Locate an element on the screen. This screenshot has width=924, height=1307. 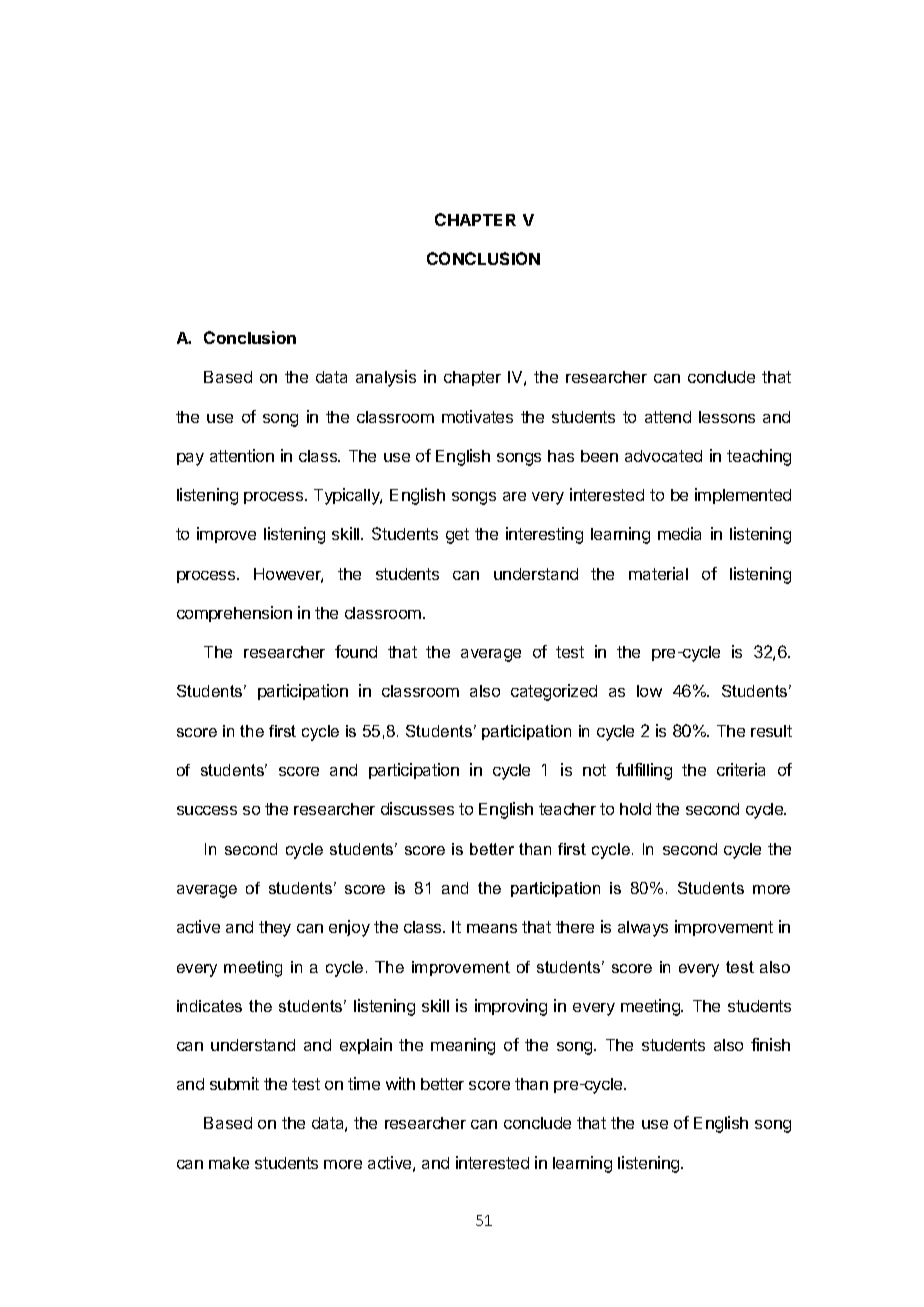
finish is located at coordinates (770, 1044).
